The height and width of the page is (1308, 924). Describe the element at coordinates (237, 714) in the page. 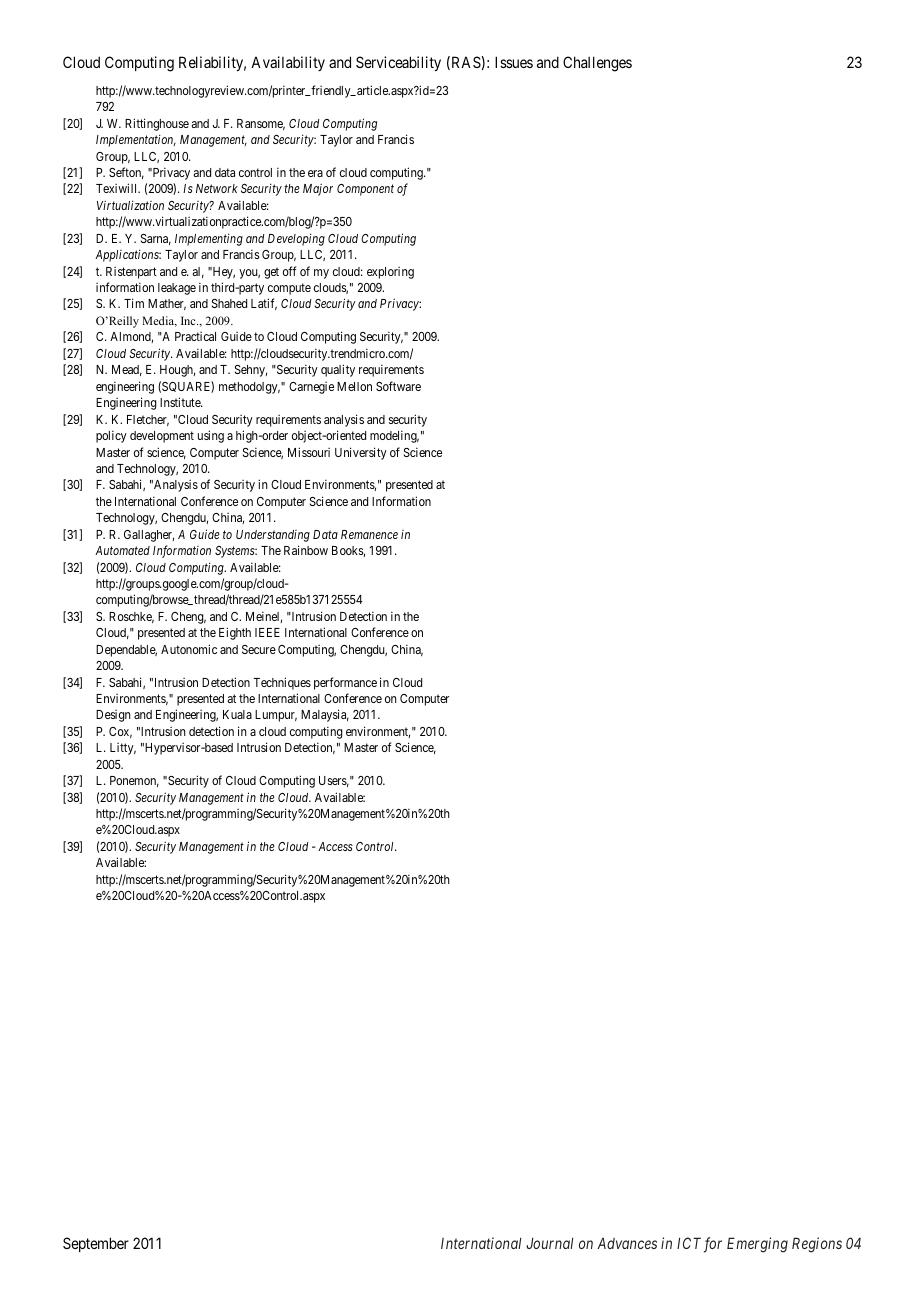

I see `Kuala` at that location.
